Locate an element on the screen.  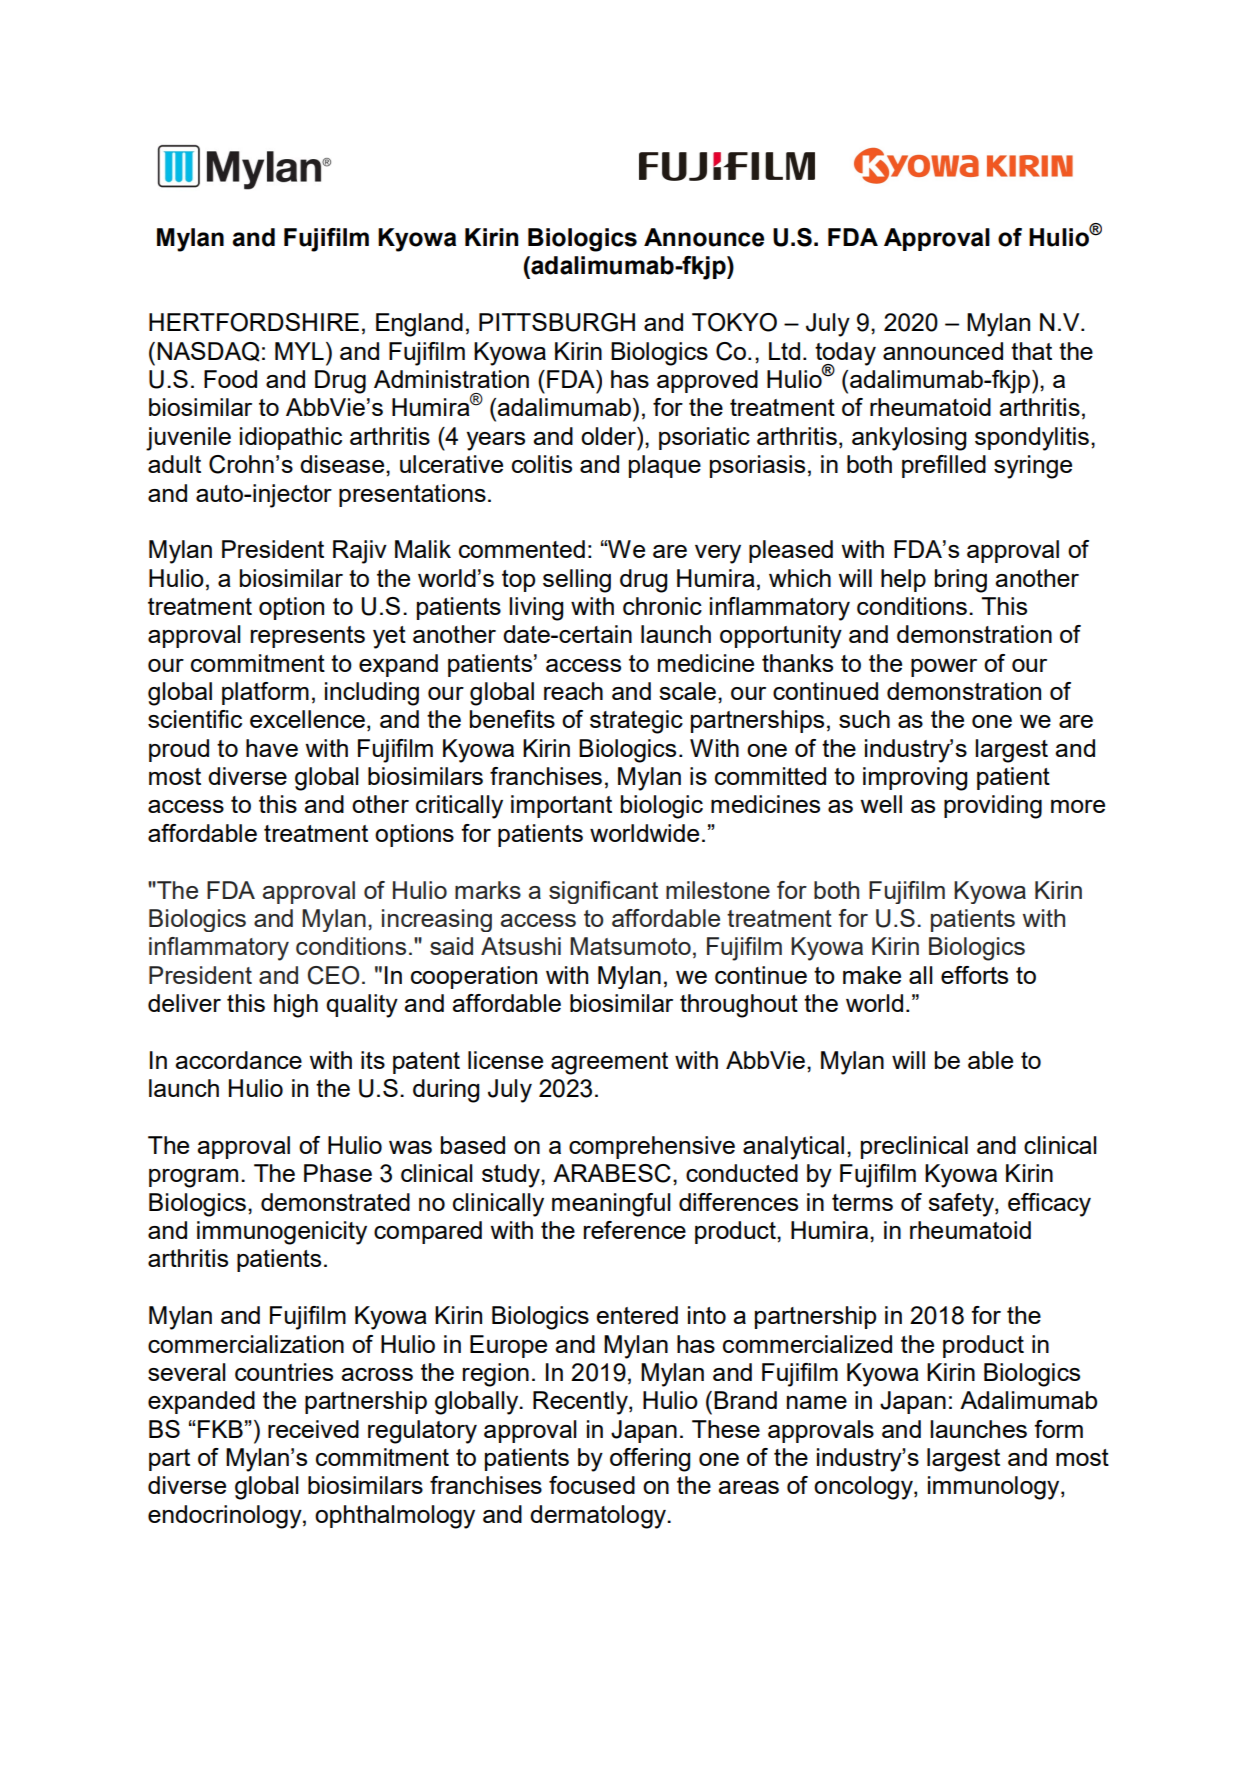
focused is located at coordinates (592, 1485).
